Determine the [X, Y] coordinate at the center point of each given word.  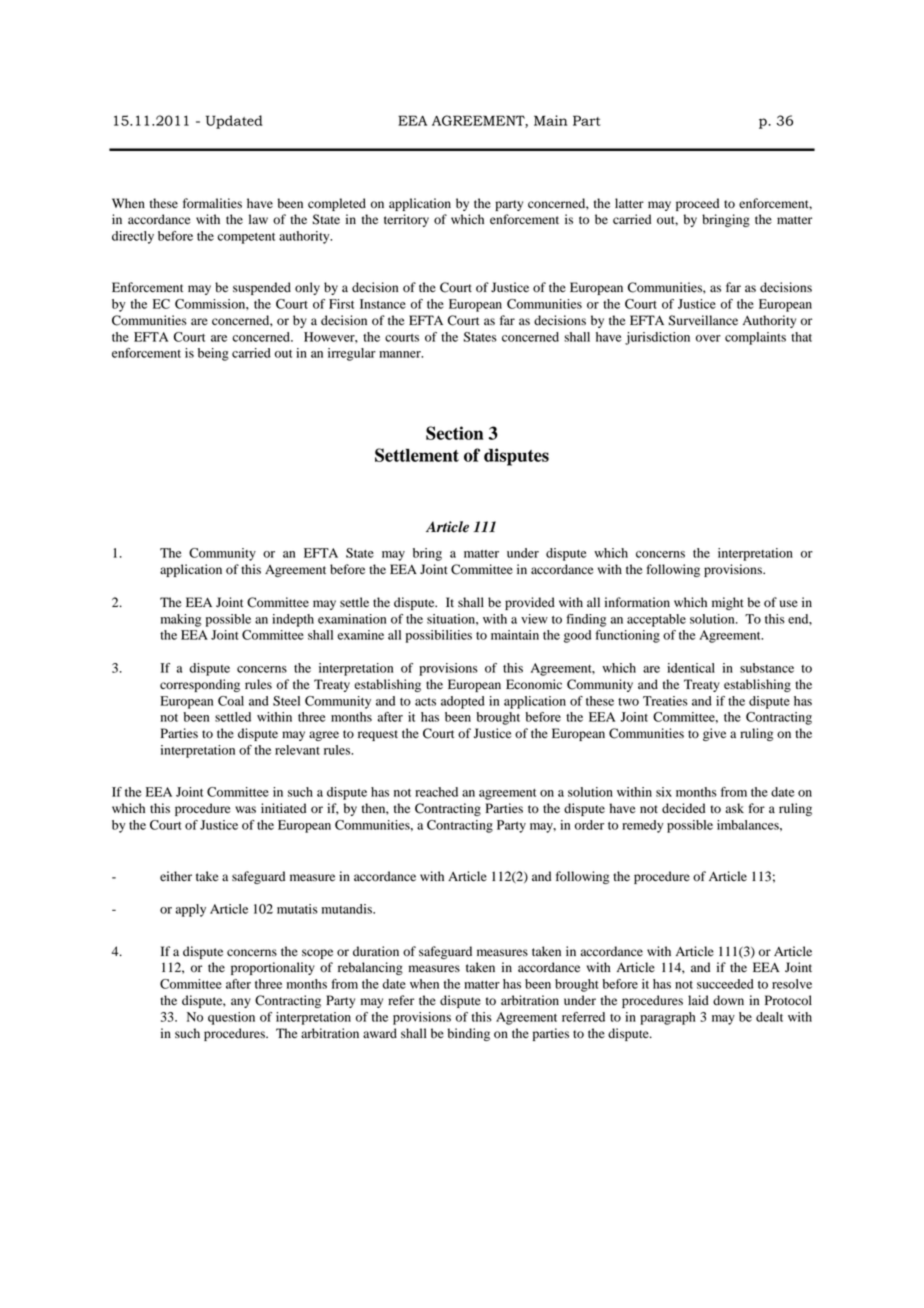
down [728, 1000]
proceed [697, 204]
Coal [231, 701]
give [714, 734]
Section [454, 433]
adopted [463, 702]
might [728, 603]
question [231, 1018]
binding [469, 1034]
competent [246, 238]
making [181, 620]
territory [406, 220]
